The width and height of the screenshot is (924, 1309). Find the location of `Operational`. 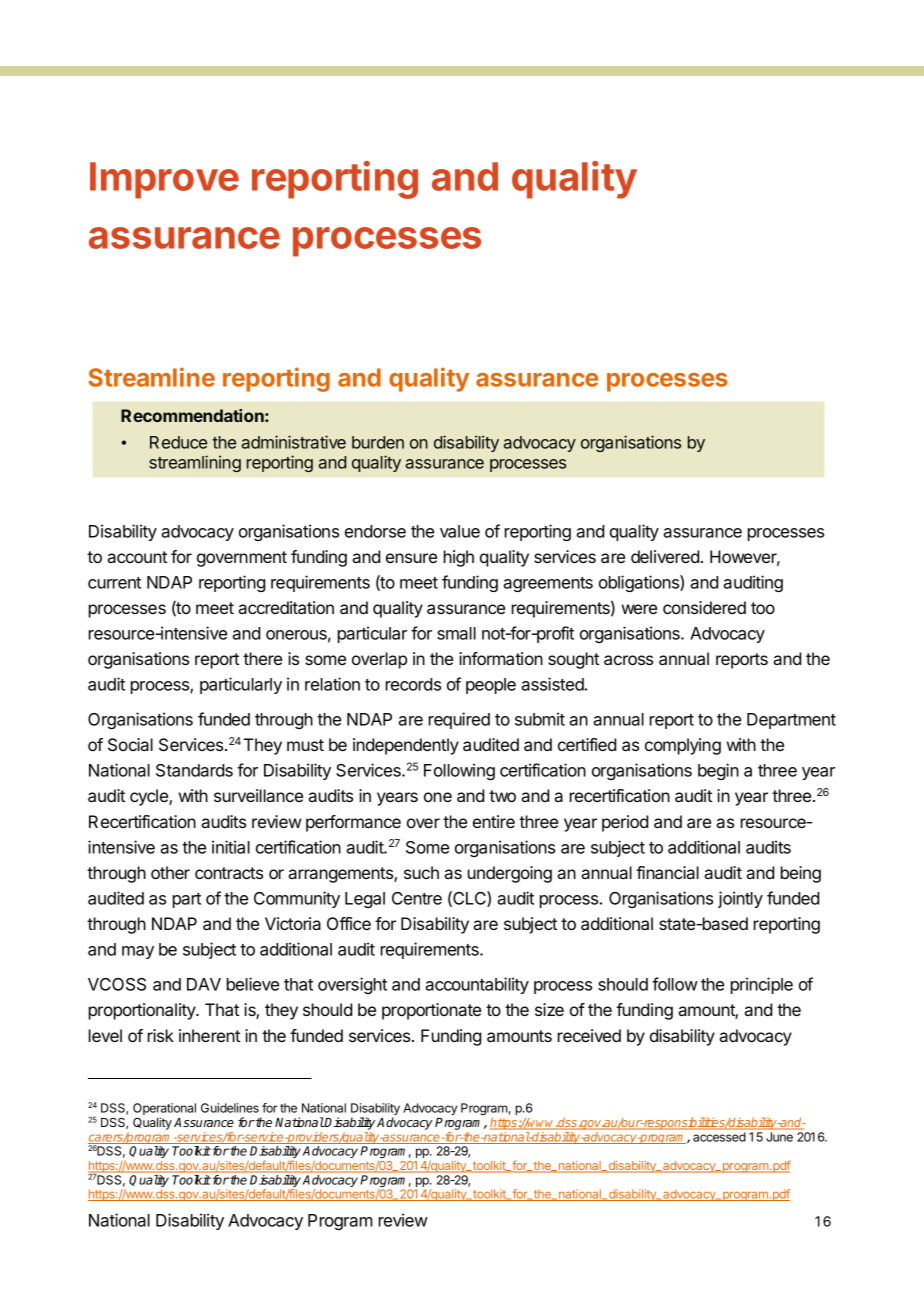

Operational is located at coordinates (164, 1110).
